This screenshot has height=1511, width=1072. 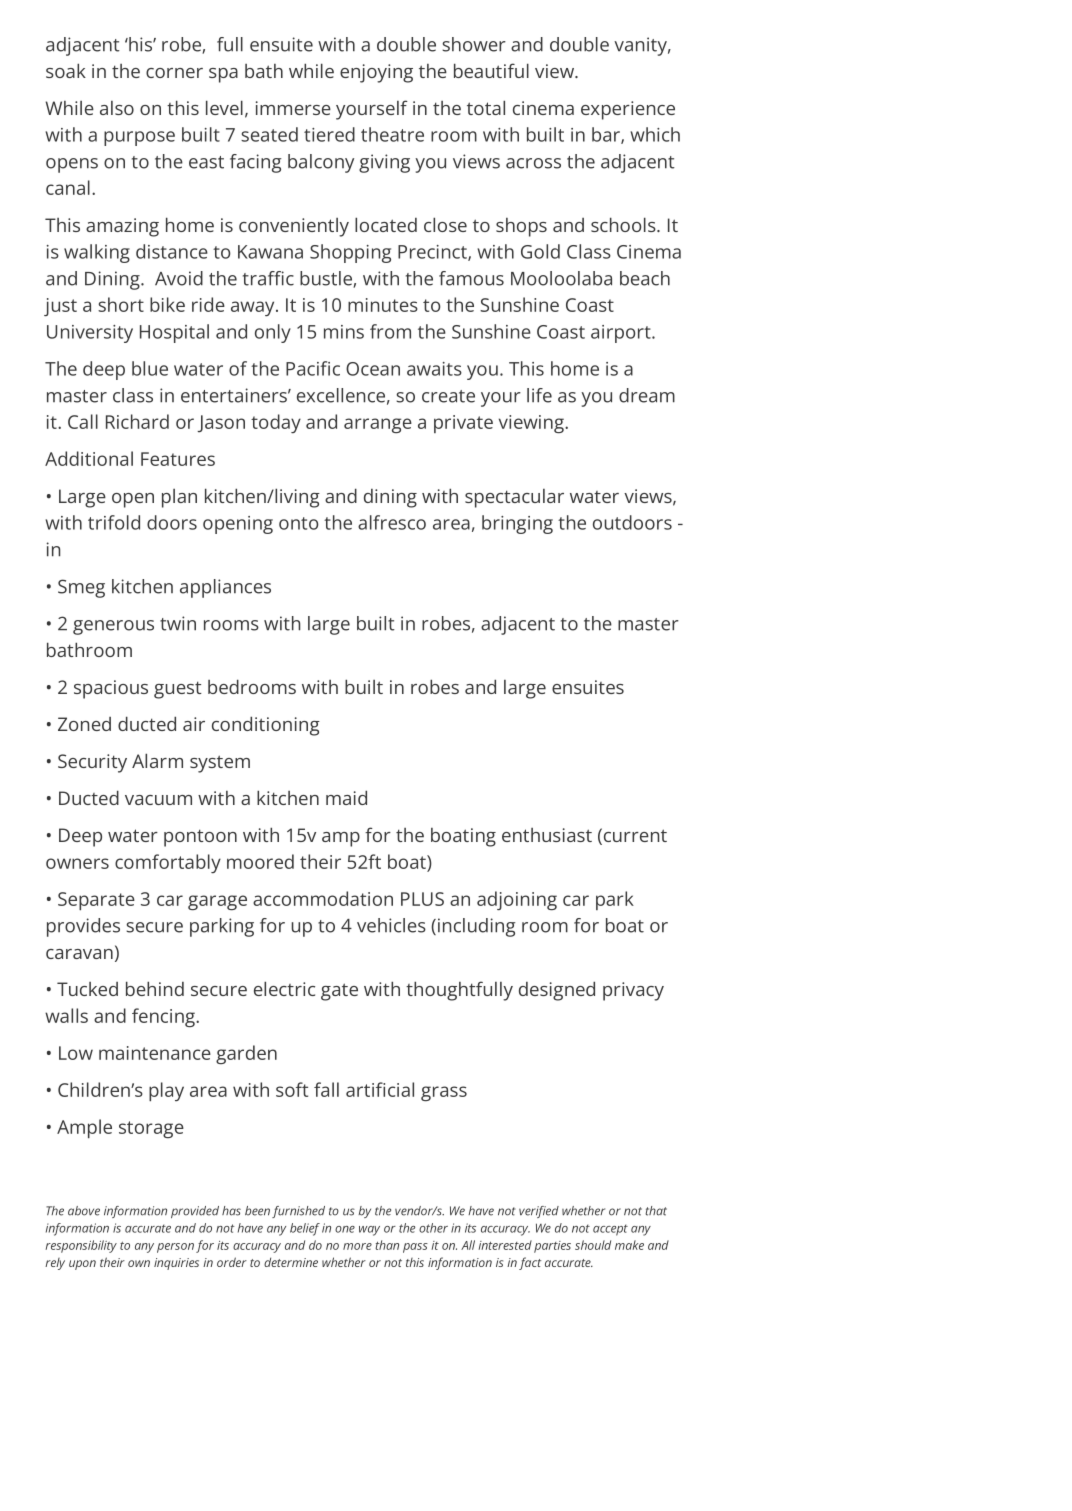 What do you see at coordinates (357, 1246) in the screenshot?
I see `more` at bounding box center [357, 1246].
